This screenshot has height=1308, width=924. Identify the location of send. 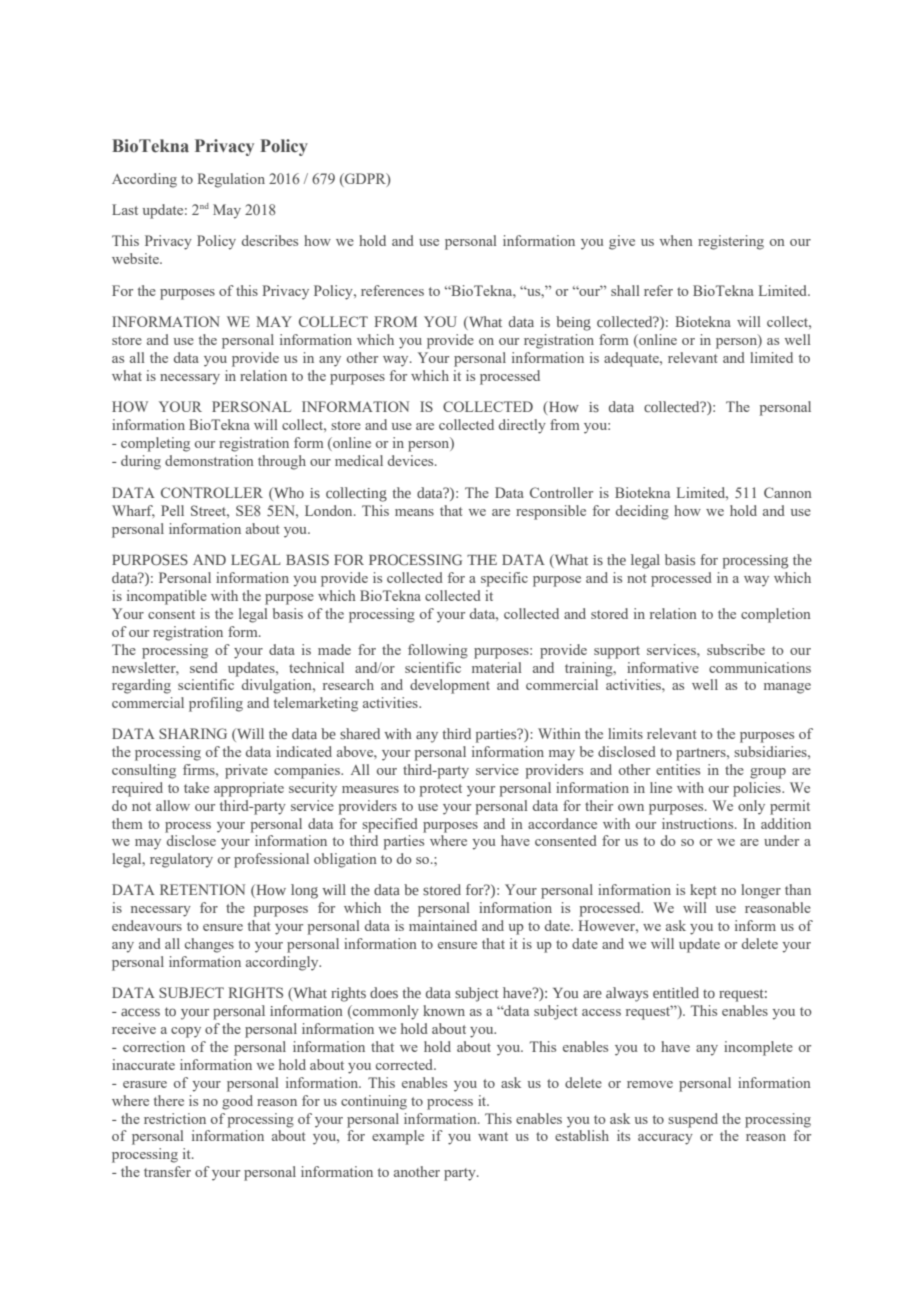
(204, 667).
